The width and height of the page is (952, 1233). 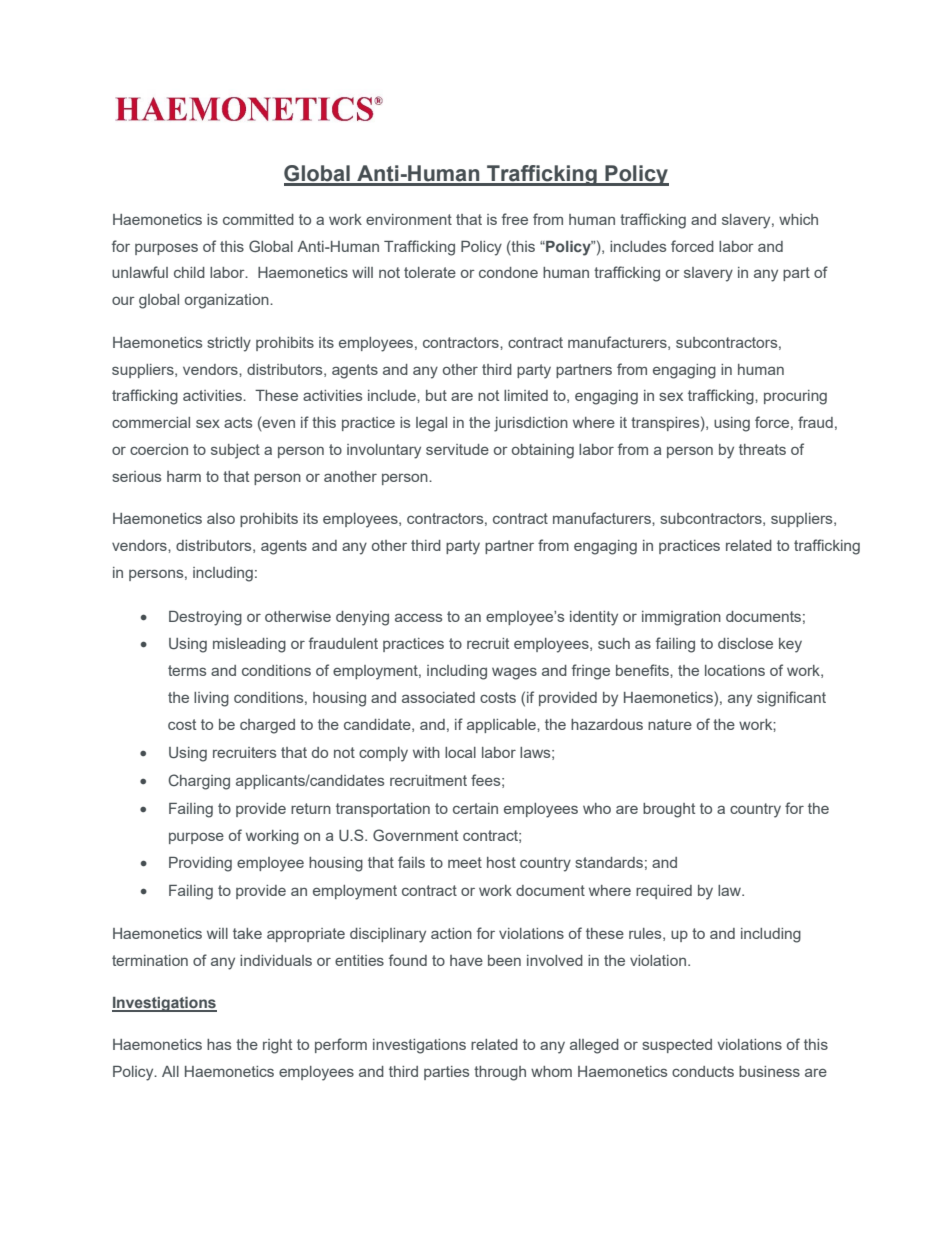 I want to click on child, so click(x=189, y=272).
